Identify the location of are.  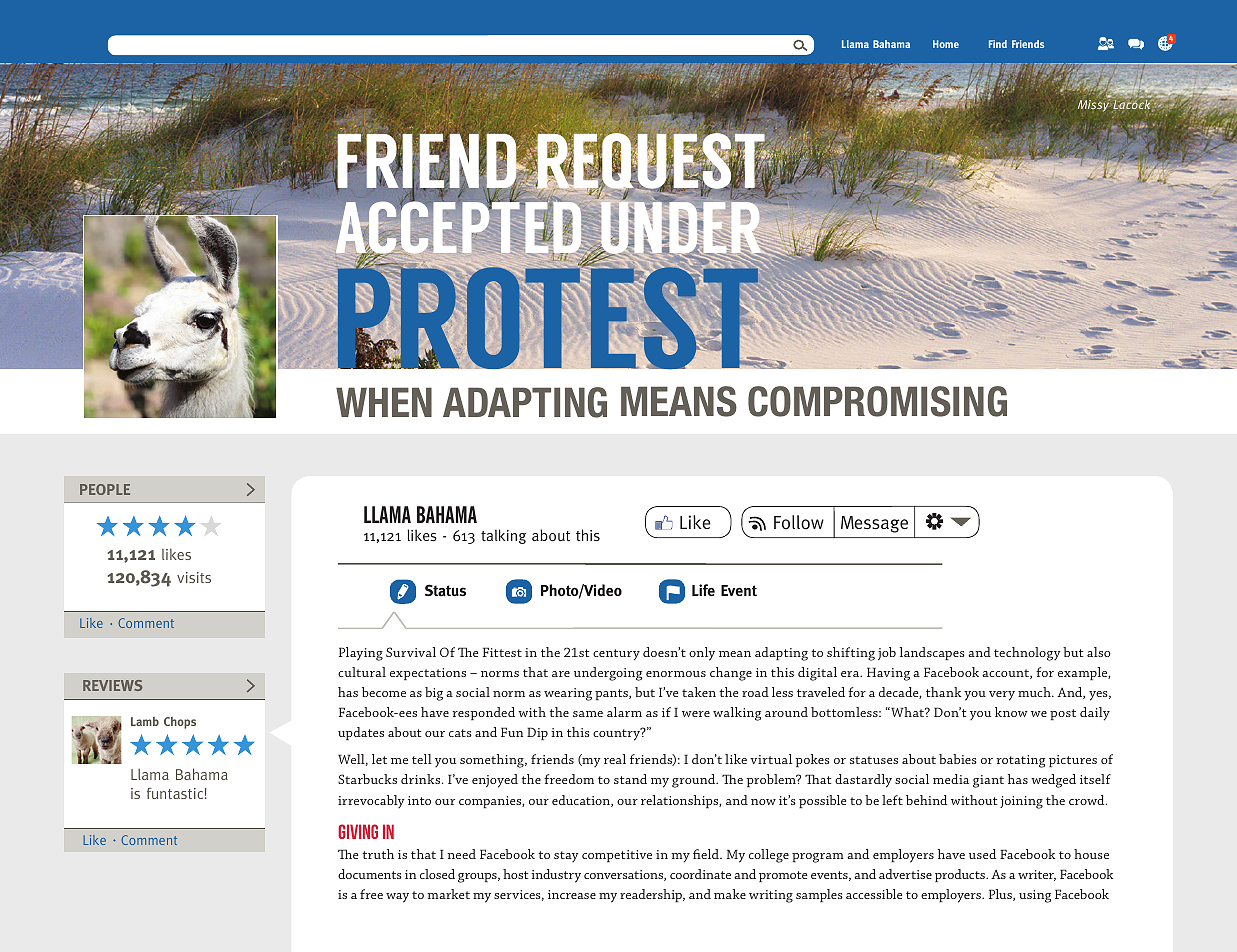
(561, 674).
